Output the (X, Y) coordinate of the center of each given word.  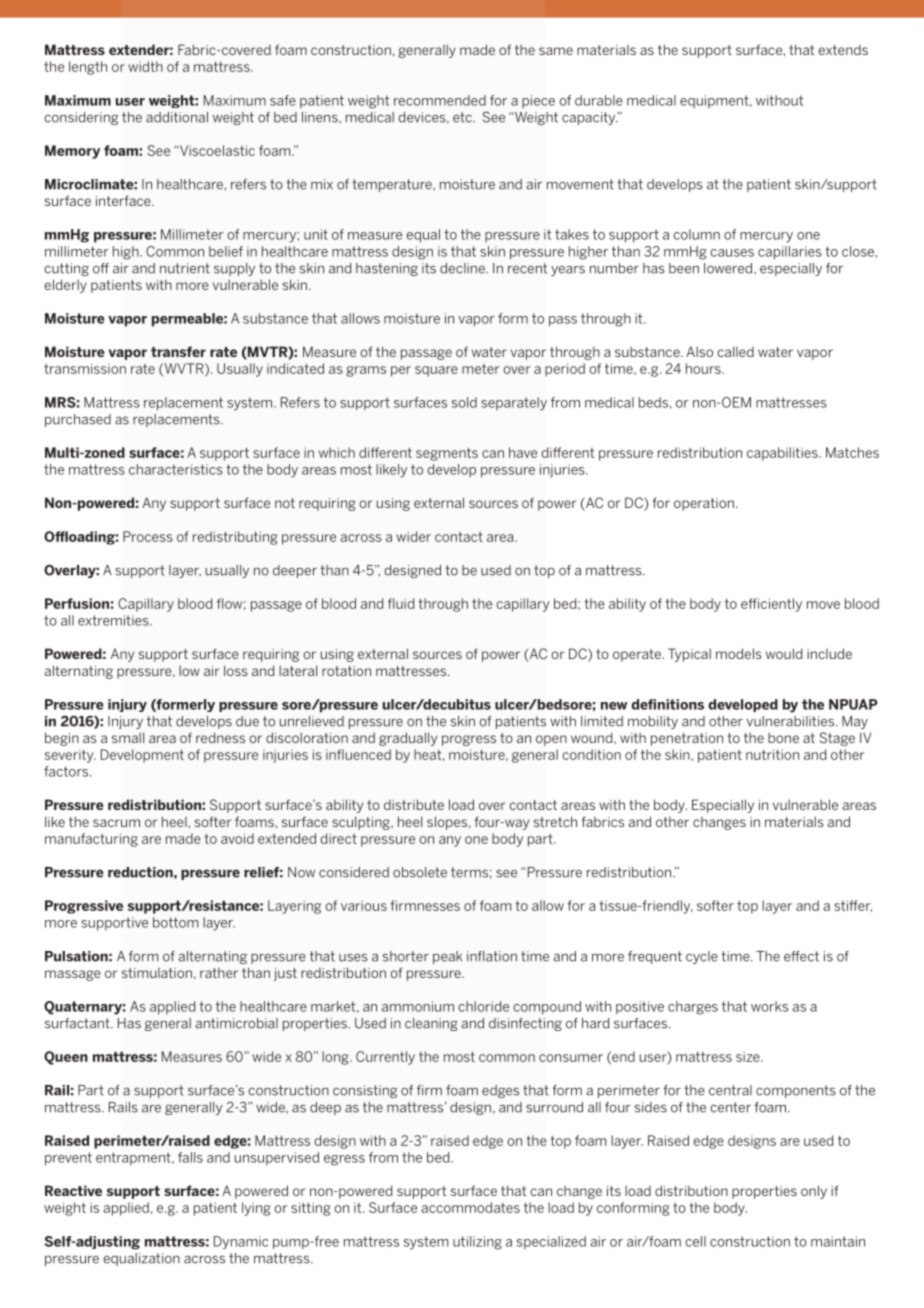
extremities (114, 620)
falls (190, 1157)
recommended (440, 100)
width (145, 66)
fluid (401, 603)
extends (843, 50)
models (739, 653)
